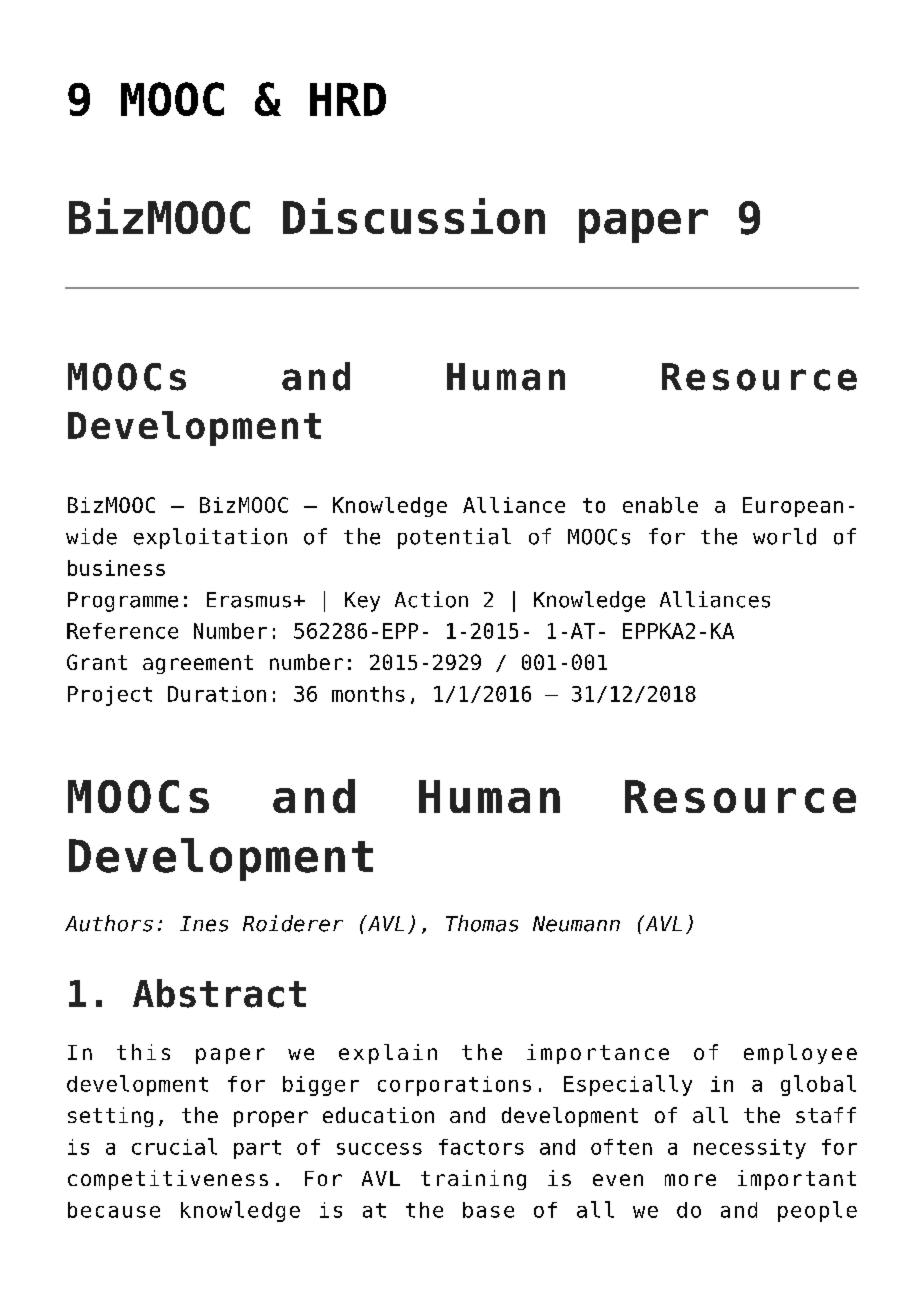 This screenshot has height=1308, width=924. I want to click on Discussion, so click(414, 216).
